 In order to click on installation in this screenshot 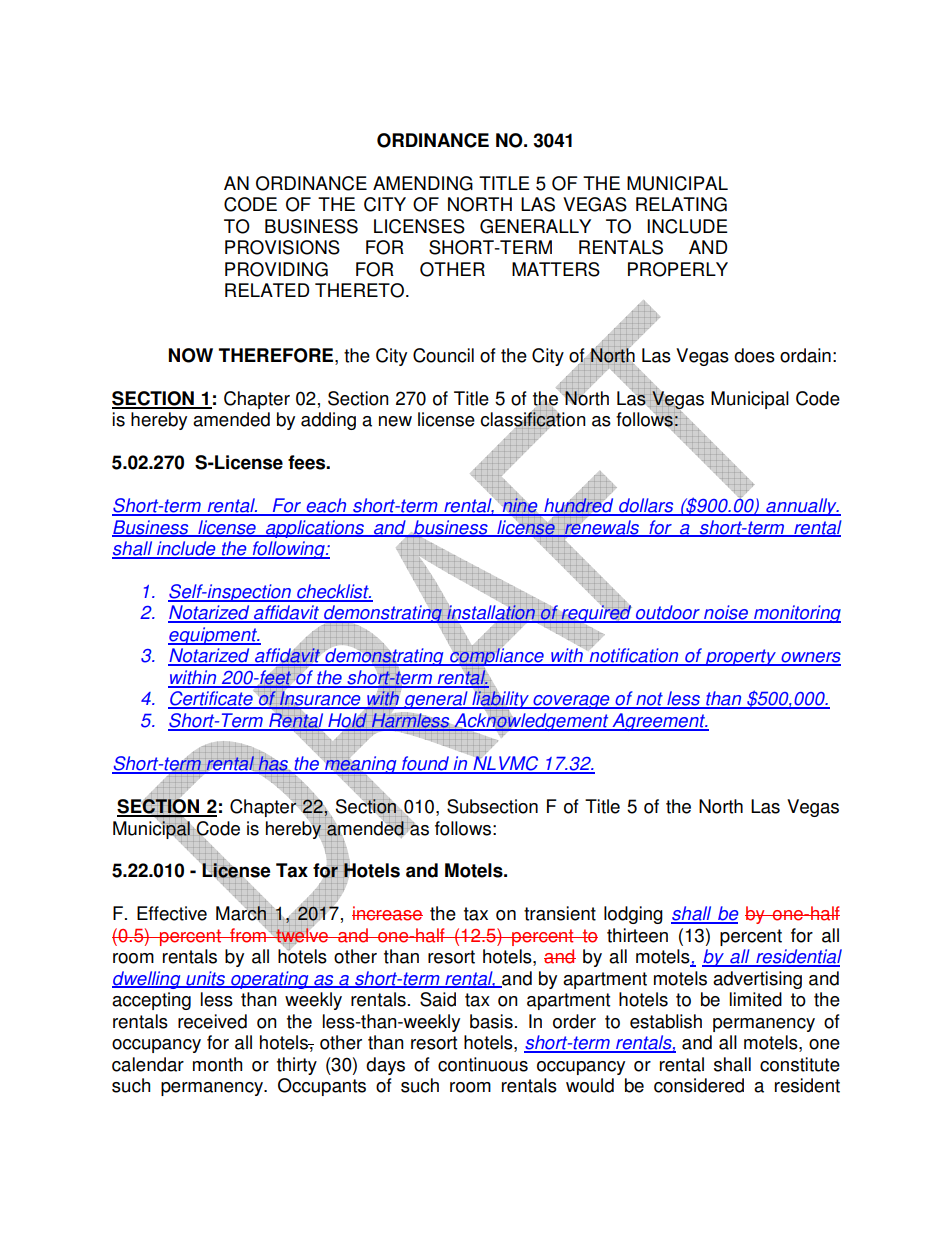, I will do `click(491, 613)`.
